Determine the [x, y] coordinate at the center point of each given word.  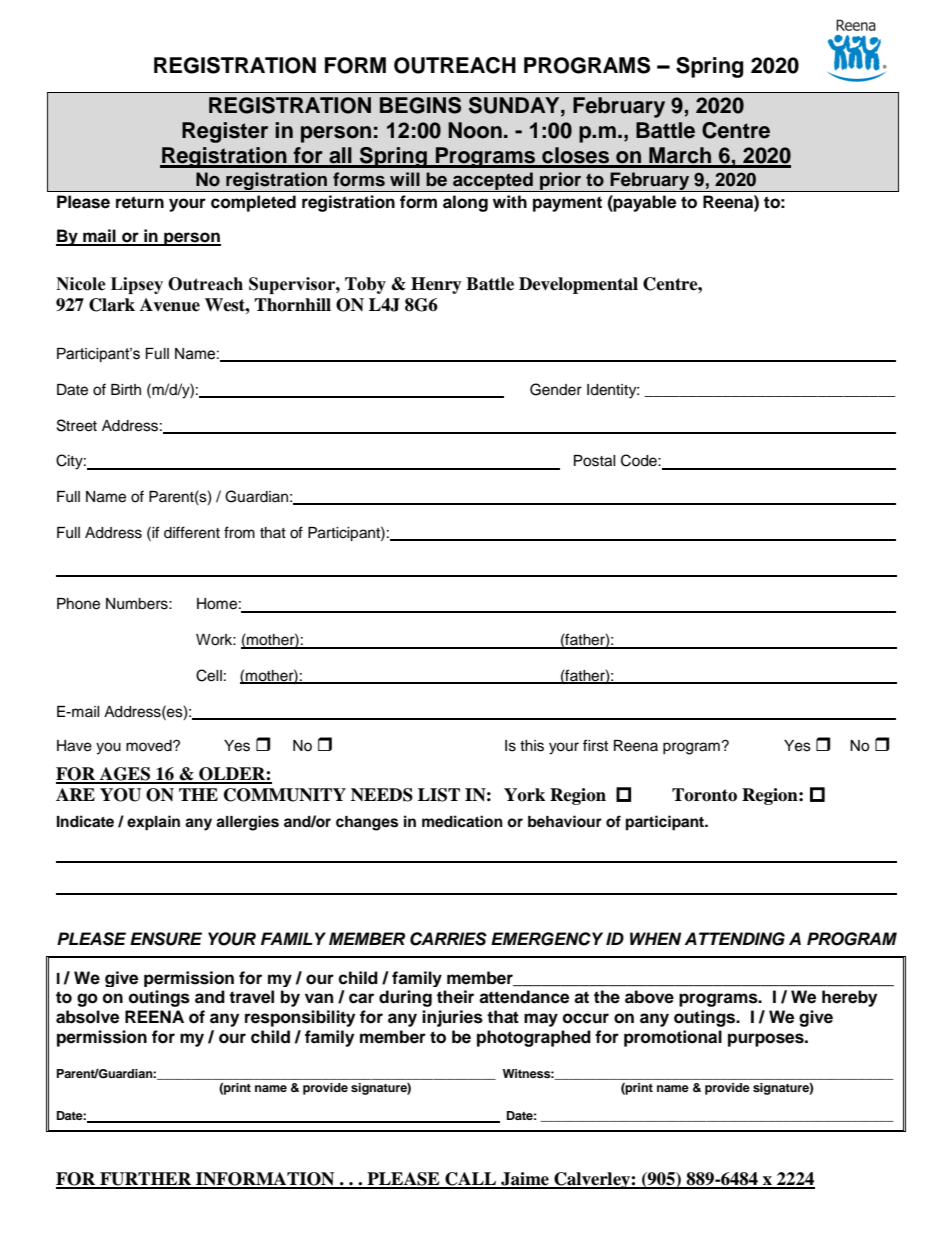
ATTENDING [734, 939]
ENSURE [166, 939]
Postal [595, 461]
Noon [475, 130]
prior [561, 182]
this [532, 746]
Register [225, 132]
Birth [126, 389]
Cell [209, 675]
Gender [556, 389]
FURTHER [146, 1180]
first [595, 745]
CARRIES [448, 939]
